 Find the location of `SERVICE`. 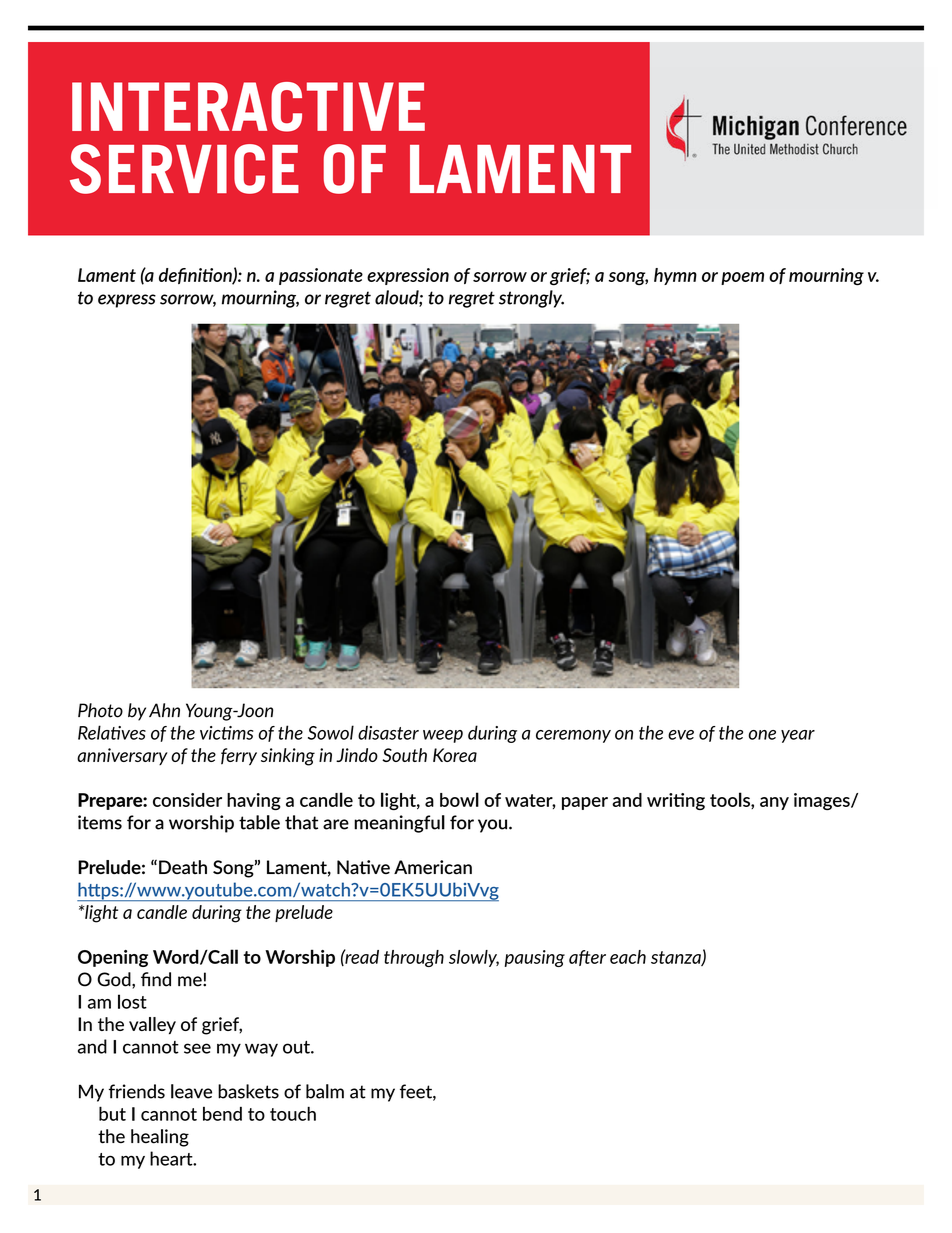

SERVICE is located at coordinates (184, 169).
